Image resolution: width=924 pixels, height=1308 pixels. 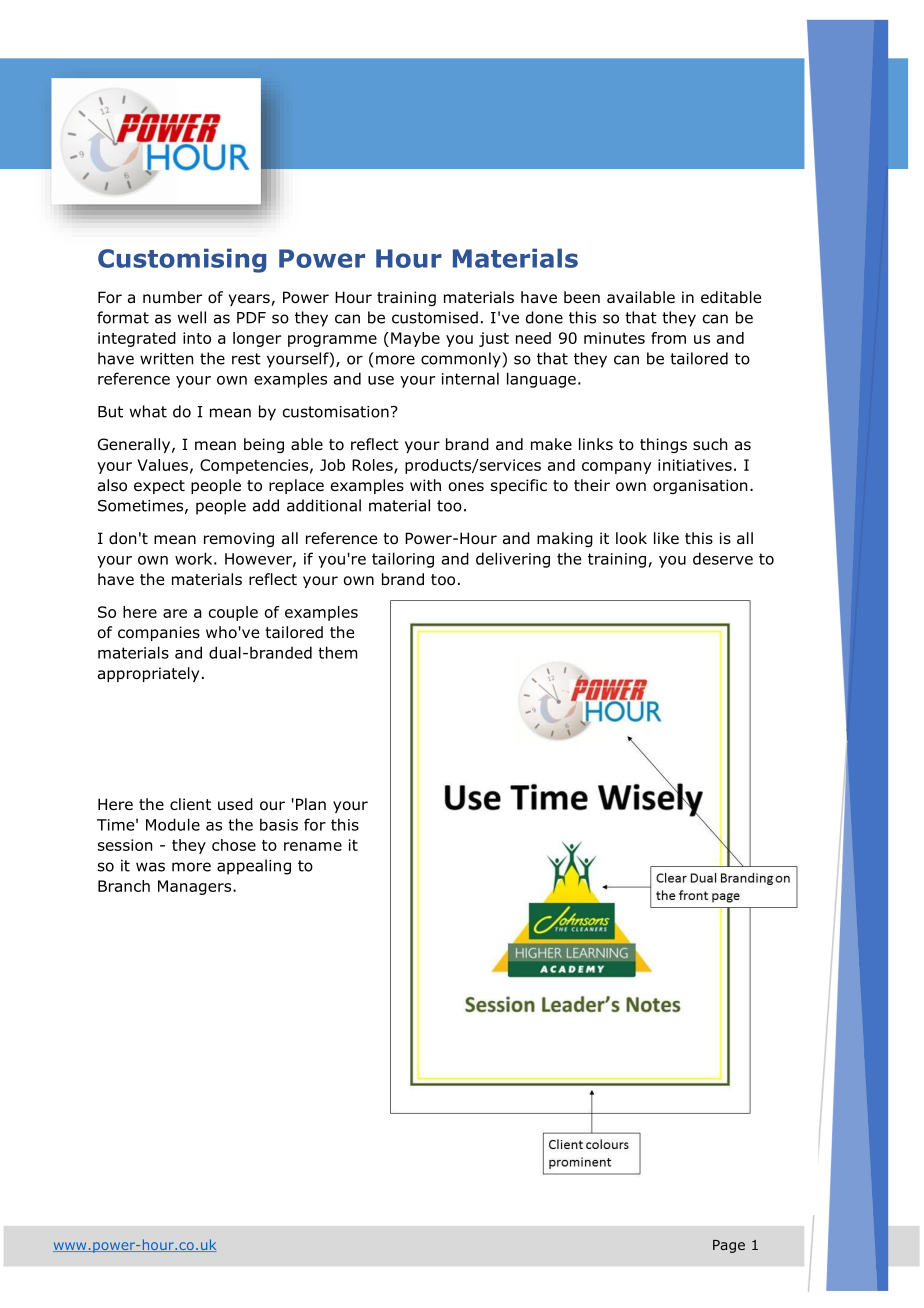 What do you see at coordinates (313, 846) in the document?
I see `rename` at bounding box center [313, 846].
